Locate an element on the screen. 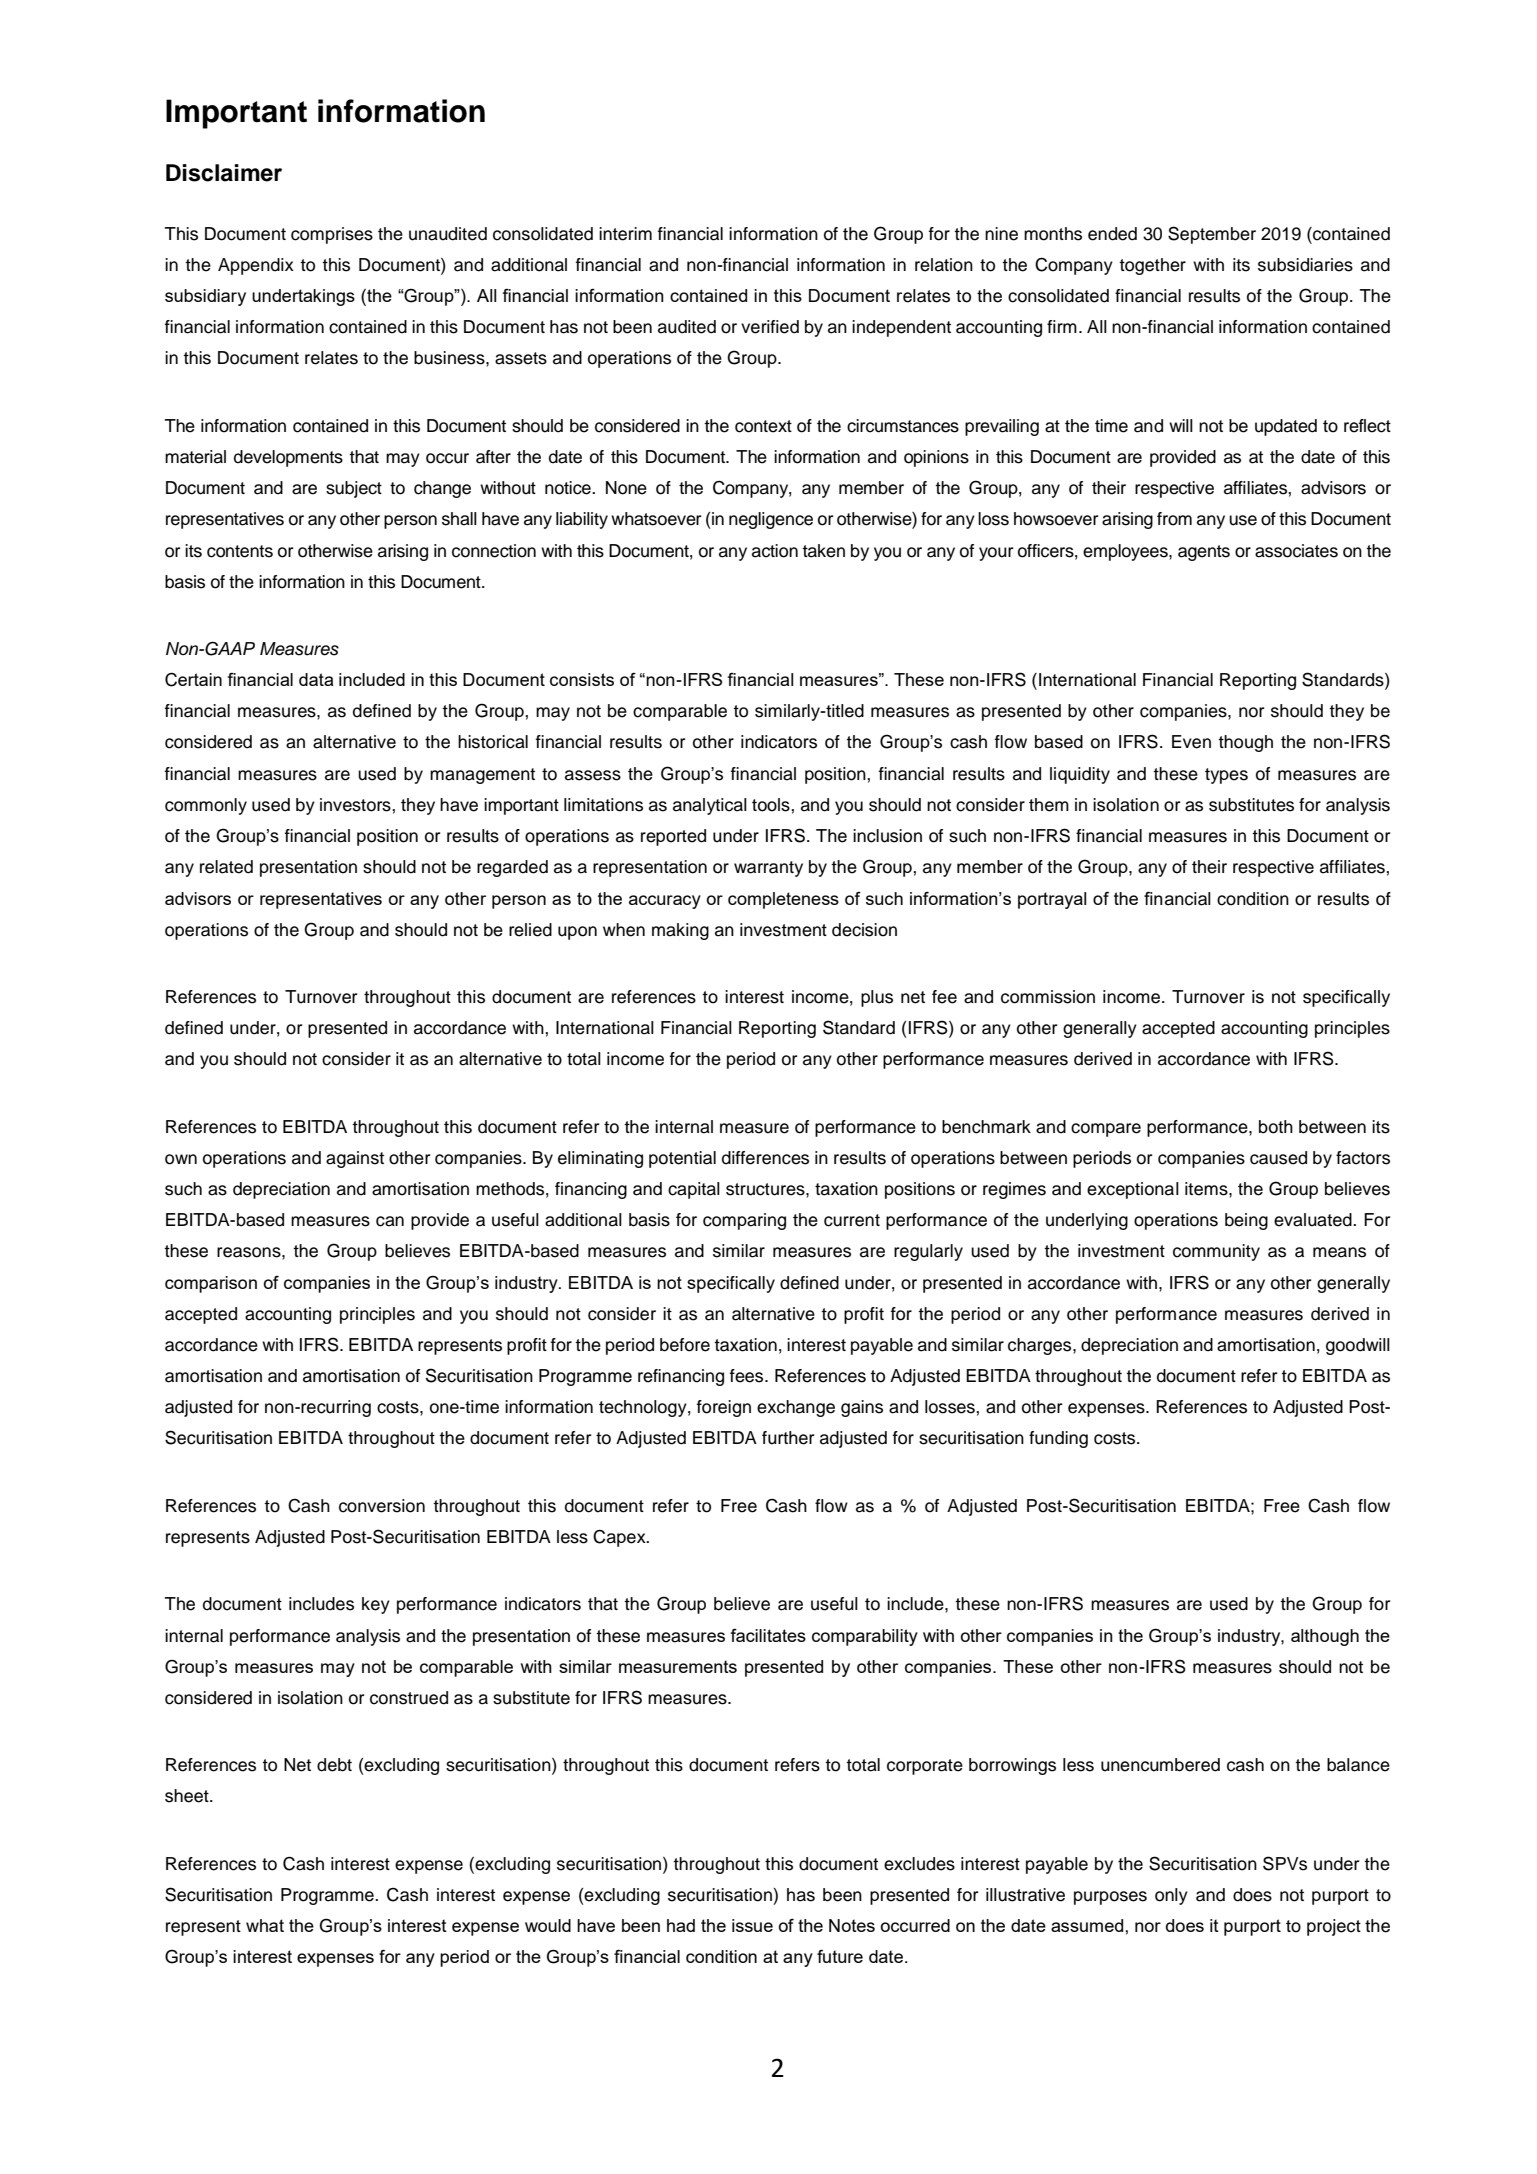 The image size is (1537, 2174). September is located at coordinates (1212, 235).
